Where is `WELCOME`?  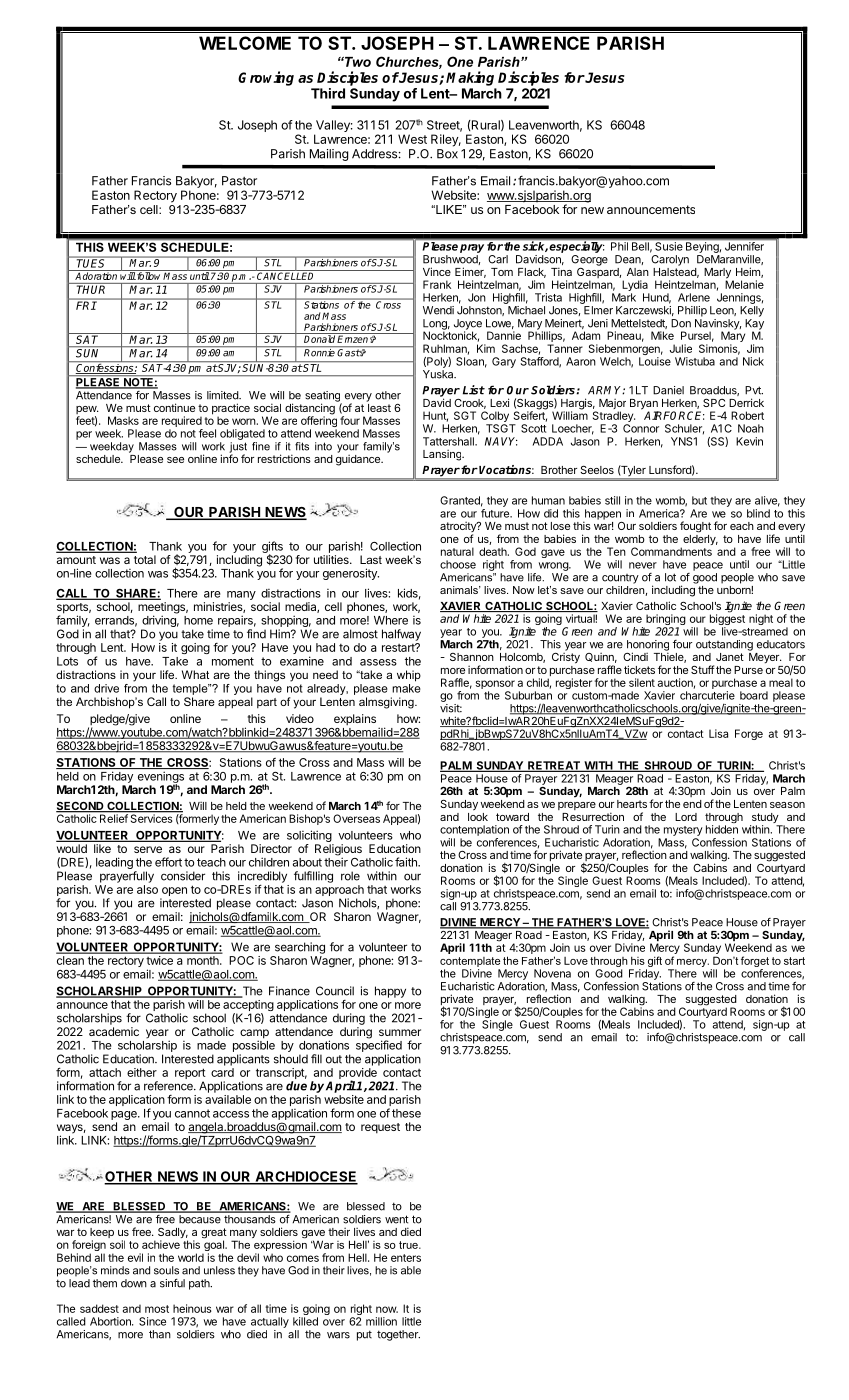
WELCOME is located at coordinates (245, 43).
